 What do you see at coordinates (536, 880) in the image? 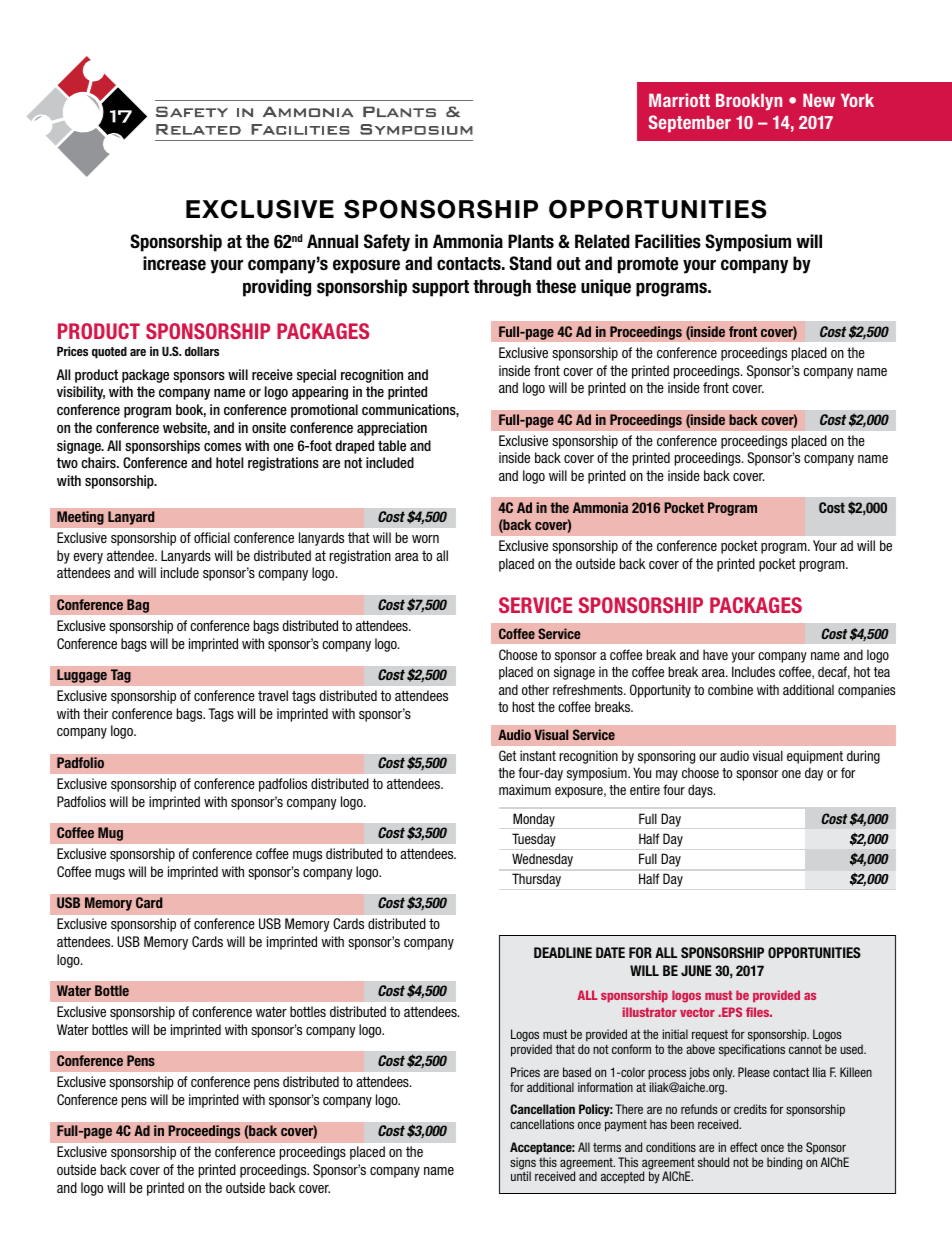
I see `Thursday` at bounding box center [536, 880].
